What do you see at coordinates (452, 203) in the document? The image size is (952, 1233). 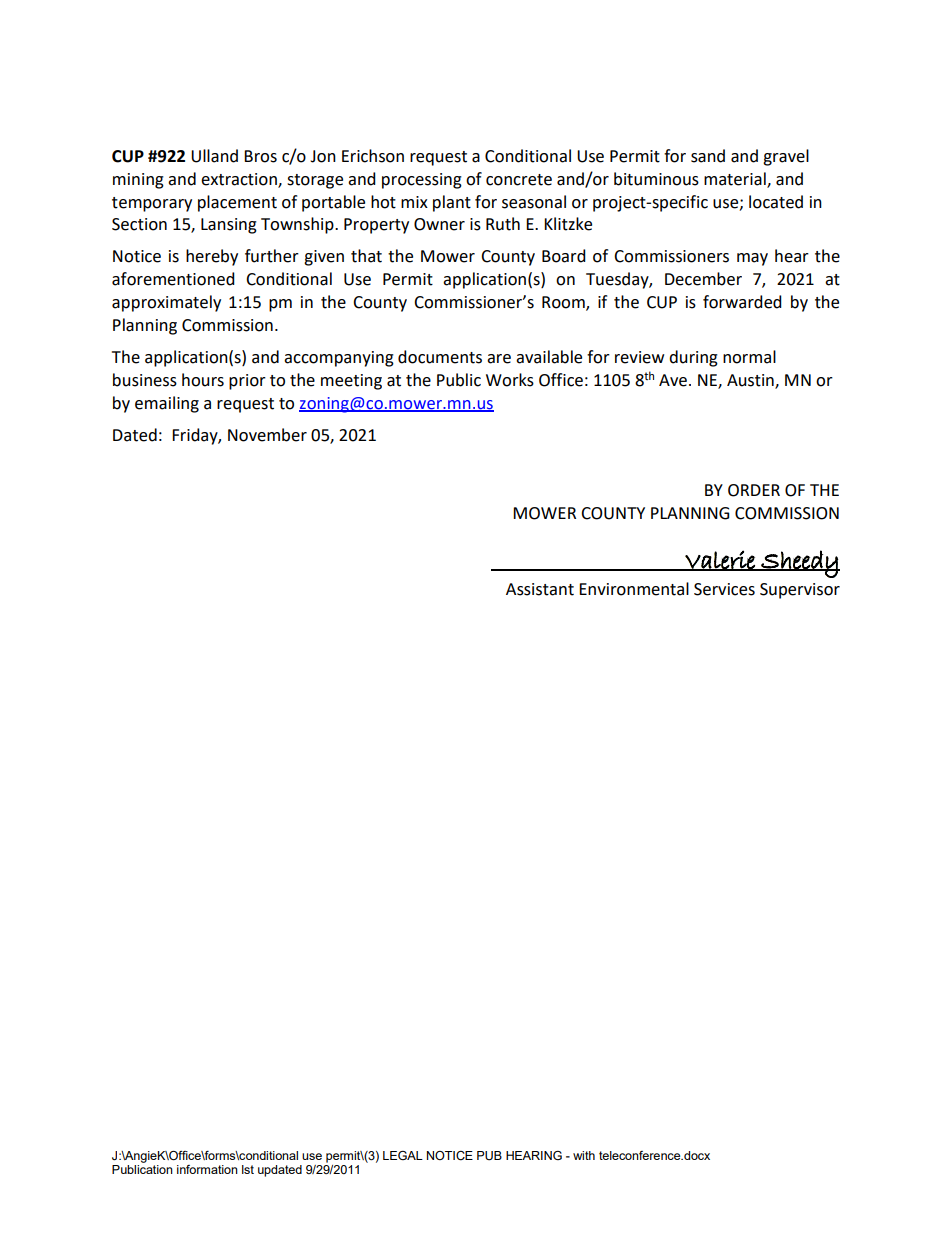 I see `plant` at bounding box center [452, 203].
